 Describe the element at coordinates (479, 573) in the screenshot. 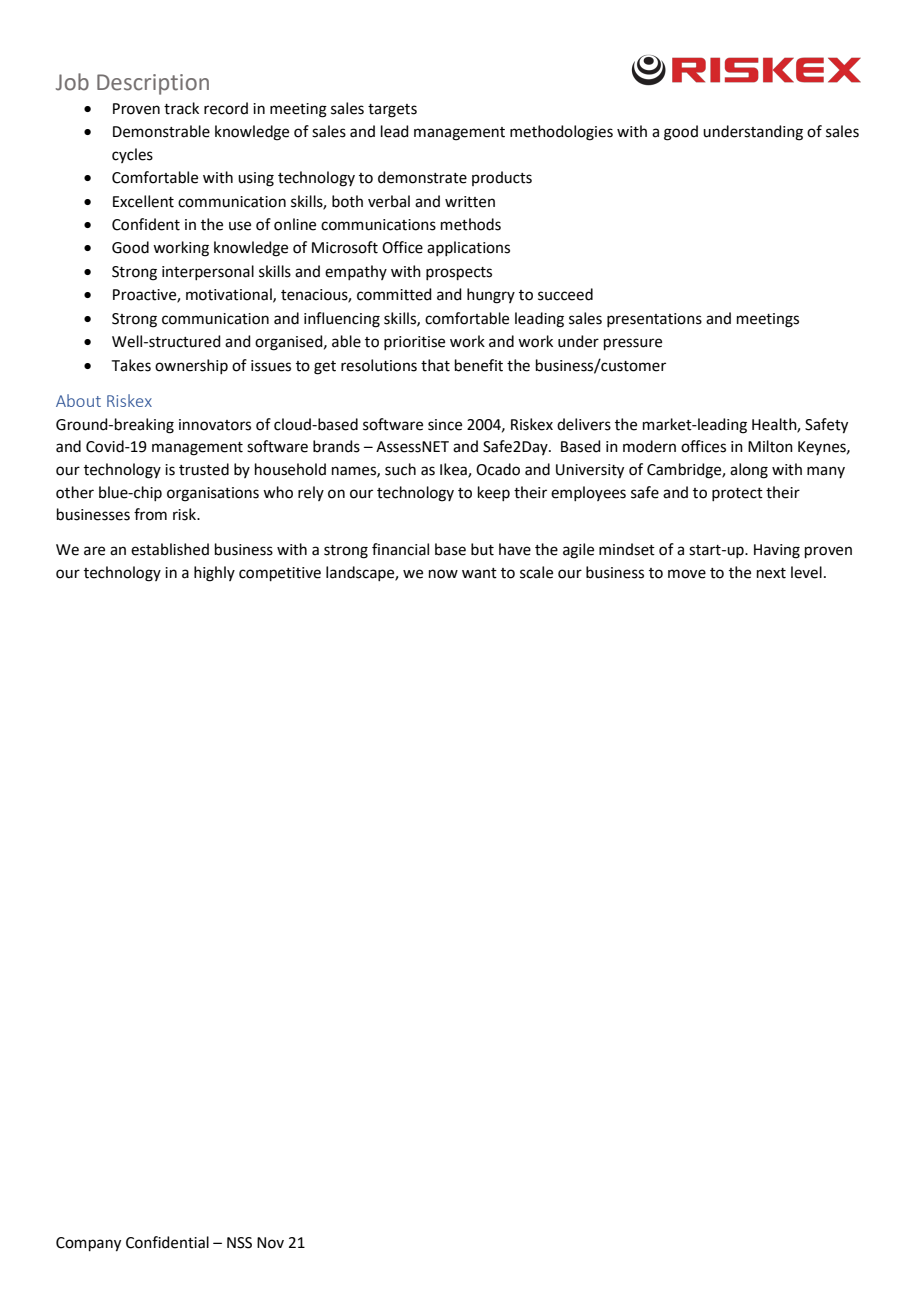

I see `want` at that location.
